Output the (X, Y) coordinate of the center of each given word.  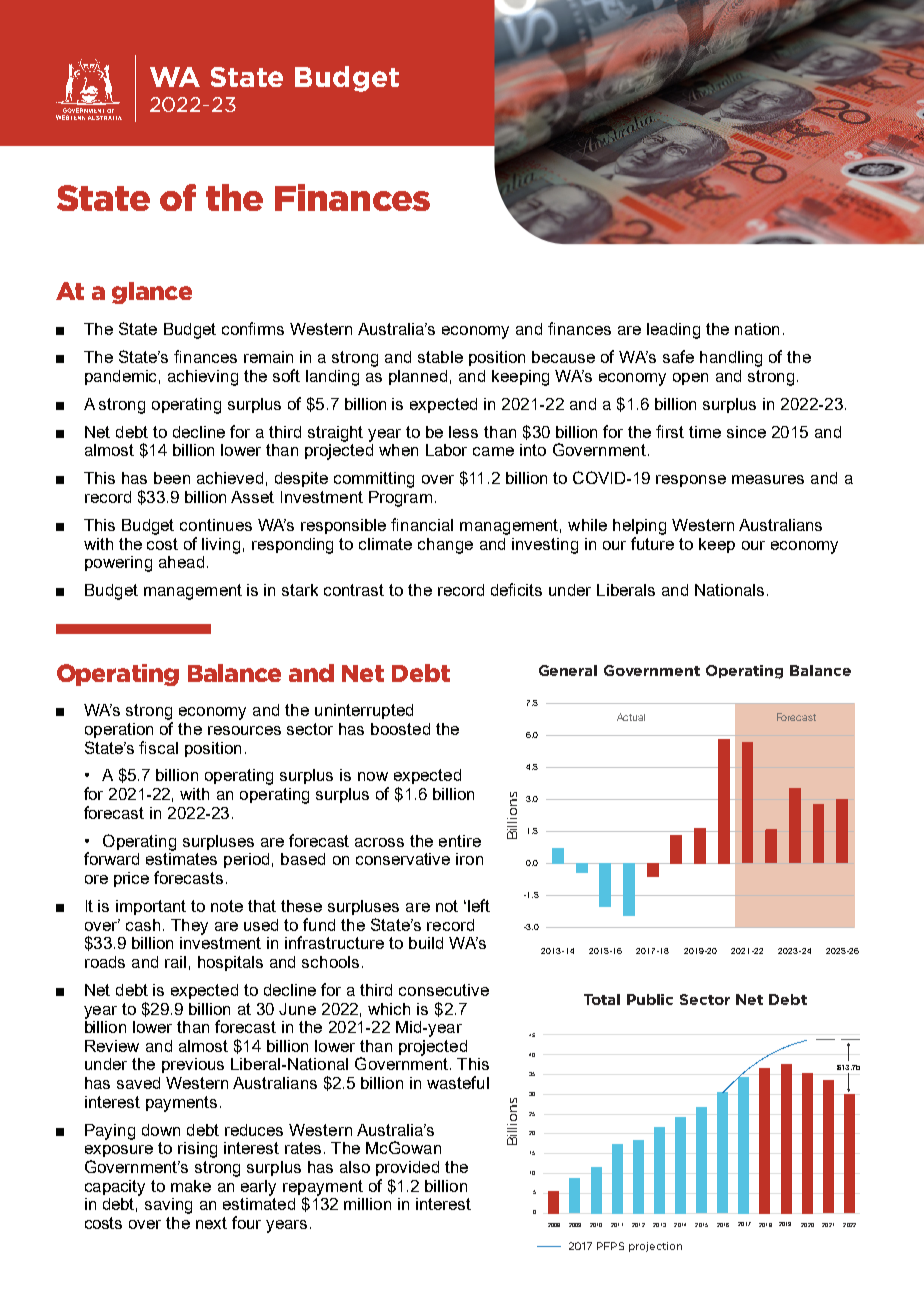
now (373, 776)
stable (440, 357)
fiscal (158, 747)
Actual (631, 717)
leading (673, 331)
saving (168, 1206)
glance (152, 293)
